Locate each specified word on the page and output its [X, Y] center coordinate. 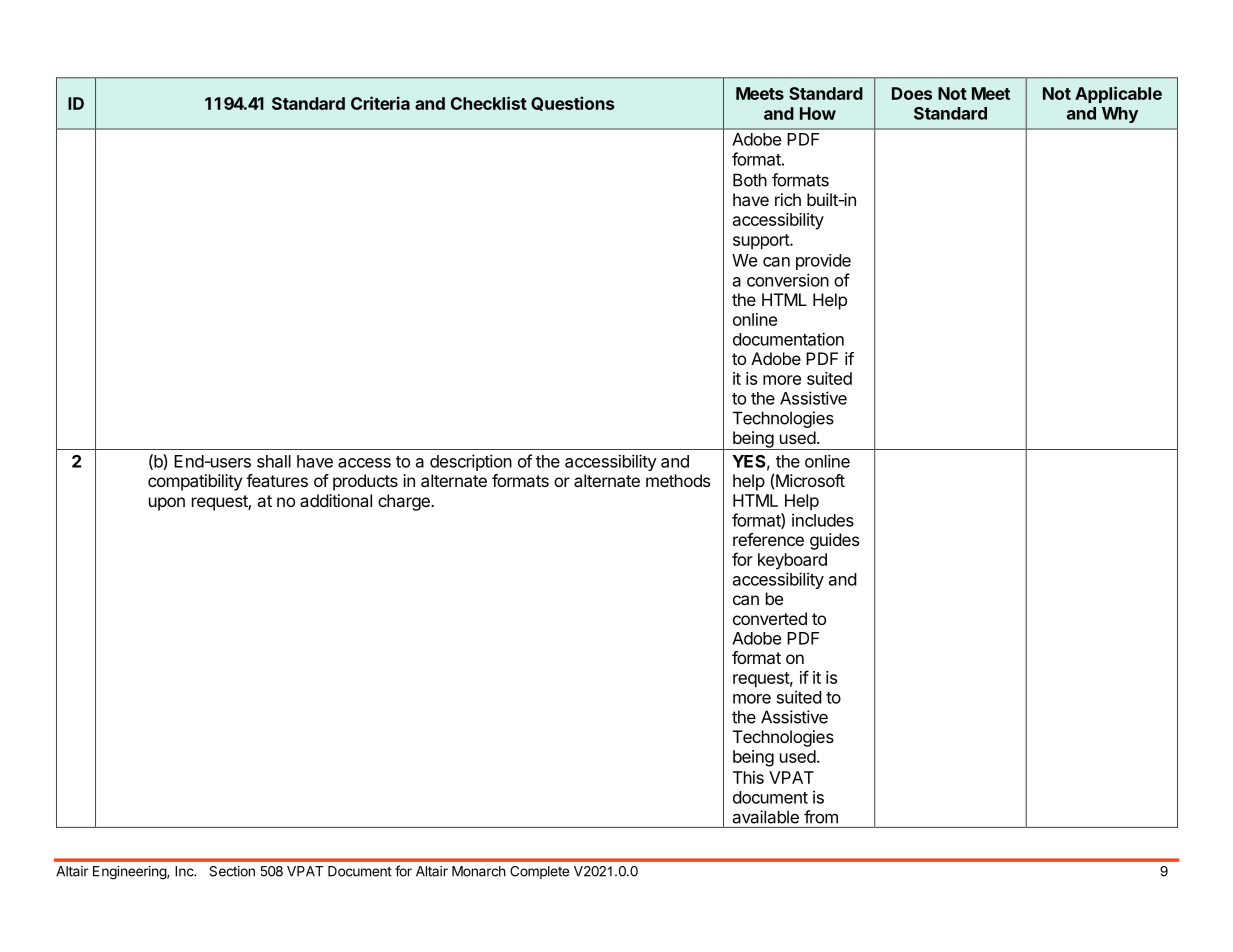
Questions [572, 103]
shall [274, 461]
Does [912, 93]
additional [336, 500]
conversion [788, 280]
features [277, 480]
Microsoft [810, 480]
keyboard [792, 561]
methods [678, 480]
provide [823, 262]
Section [232, 871]
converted [770, 618]
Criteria [380, 103]
